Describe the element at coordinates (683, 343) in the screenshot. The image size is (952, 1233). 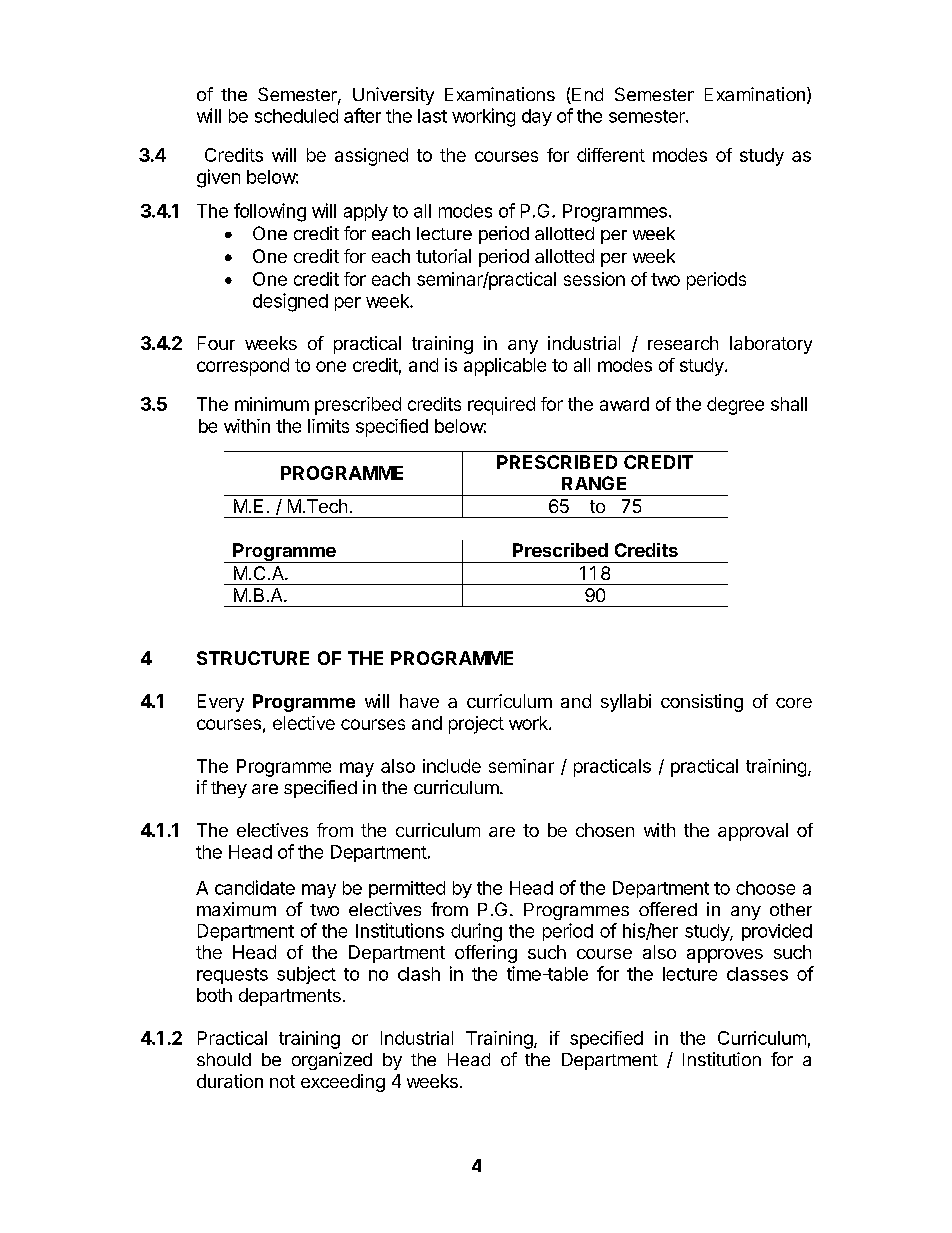
I see `research` at that location.
